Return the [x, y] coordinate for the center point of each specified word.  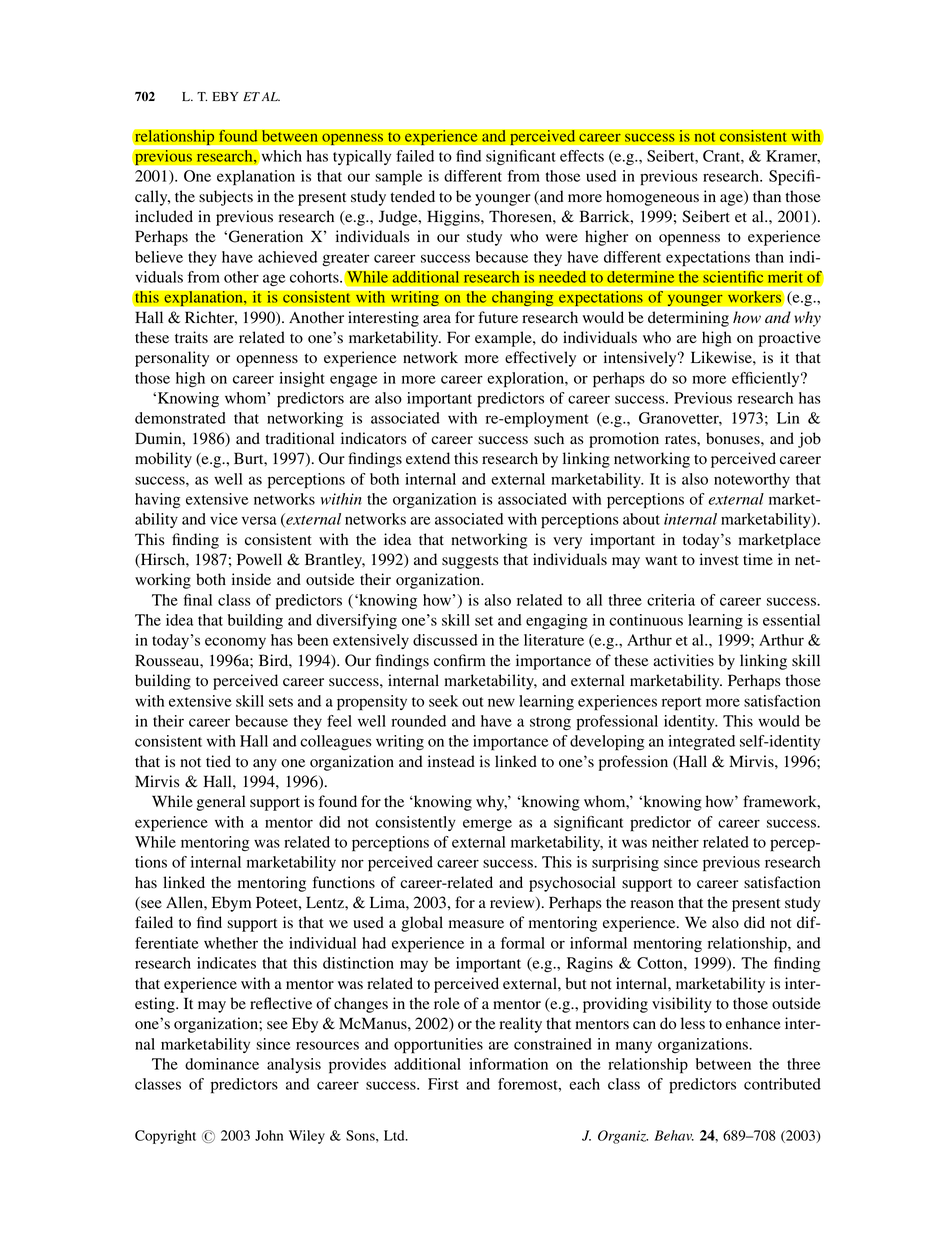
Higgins [454, 218]
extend [428, 458]
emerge [487, 825]
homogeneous [652, 198]
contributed [782, 1084]
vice [224, 519]
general [221, 803]
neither [675, 842]
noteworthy [752, 480]
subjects [226, 198]
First [443, 1084]
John [269, 1135]
